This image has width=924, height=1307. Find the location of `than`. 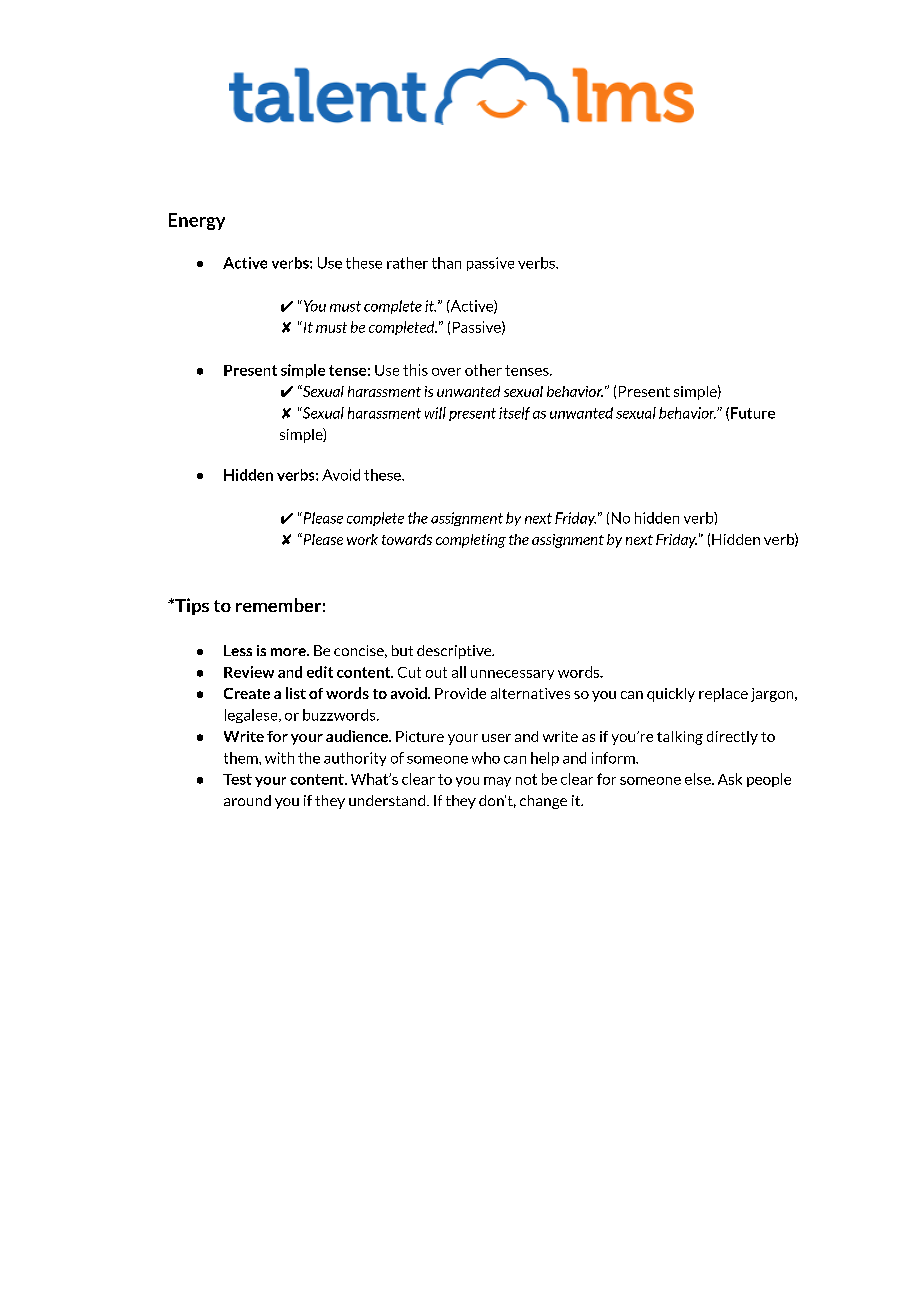

than is located at coordinates (446, 263).
